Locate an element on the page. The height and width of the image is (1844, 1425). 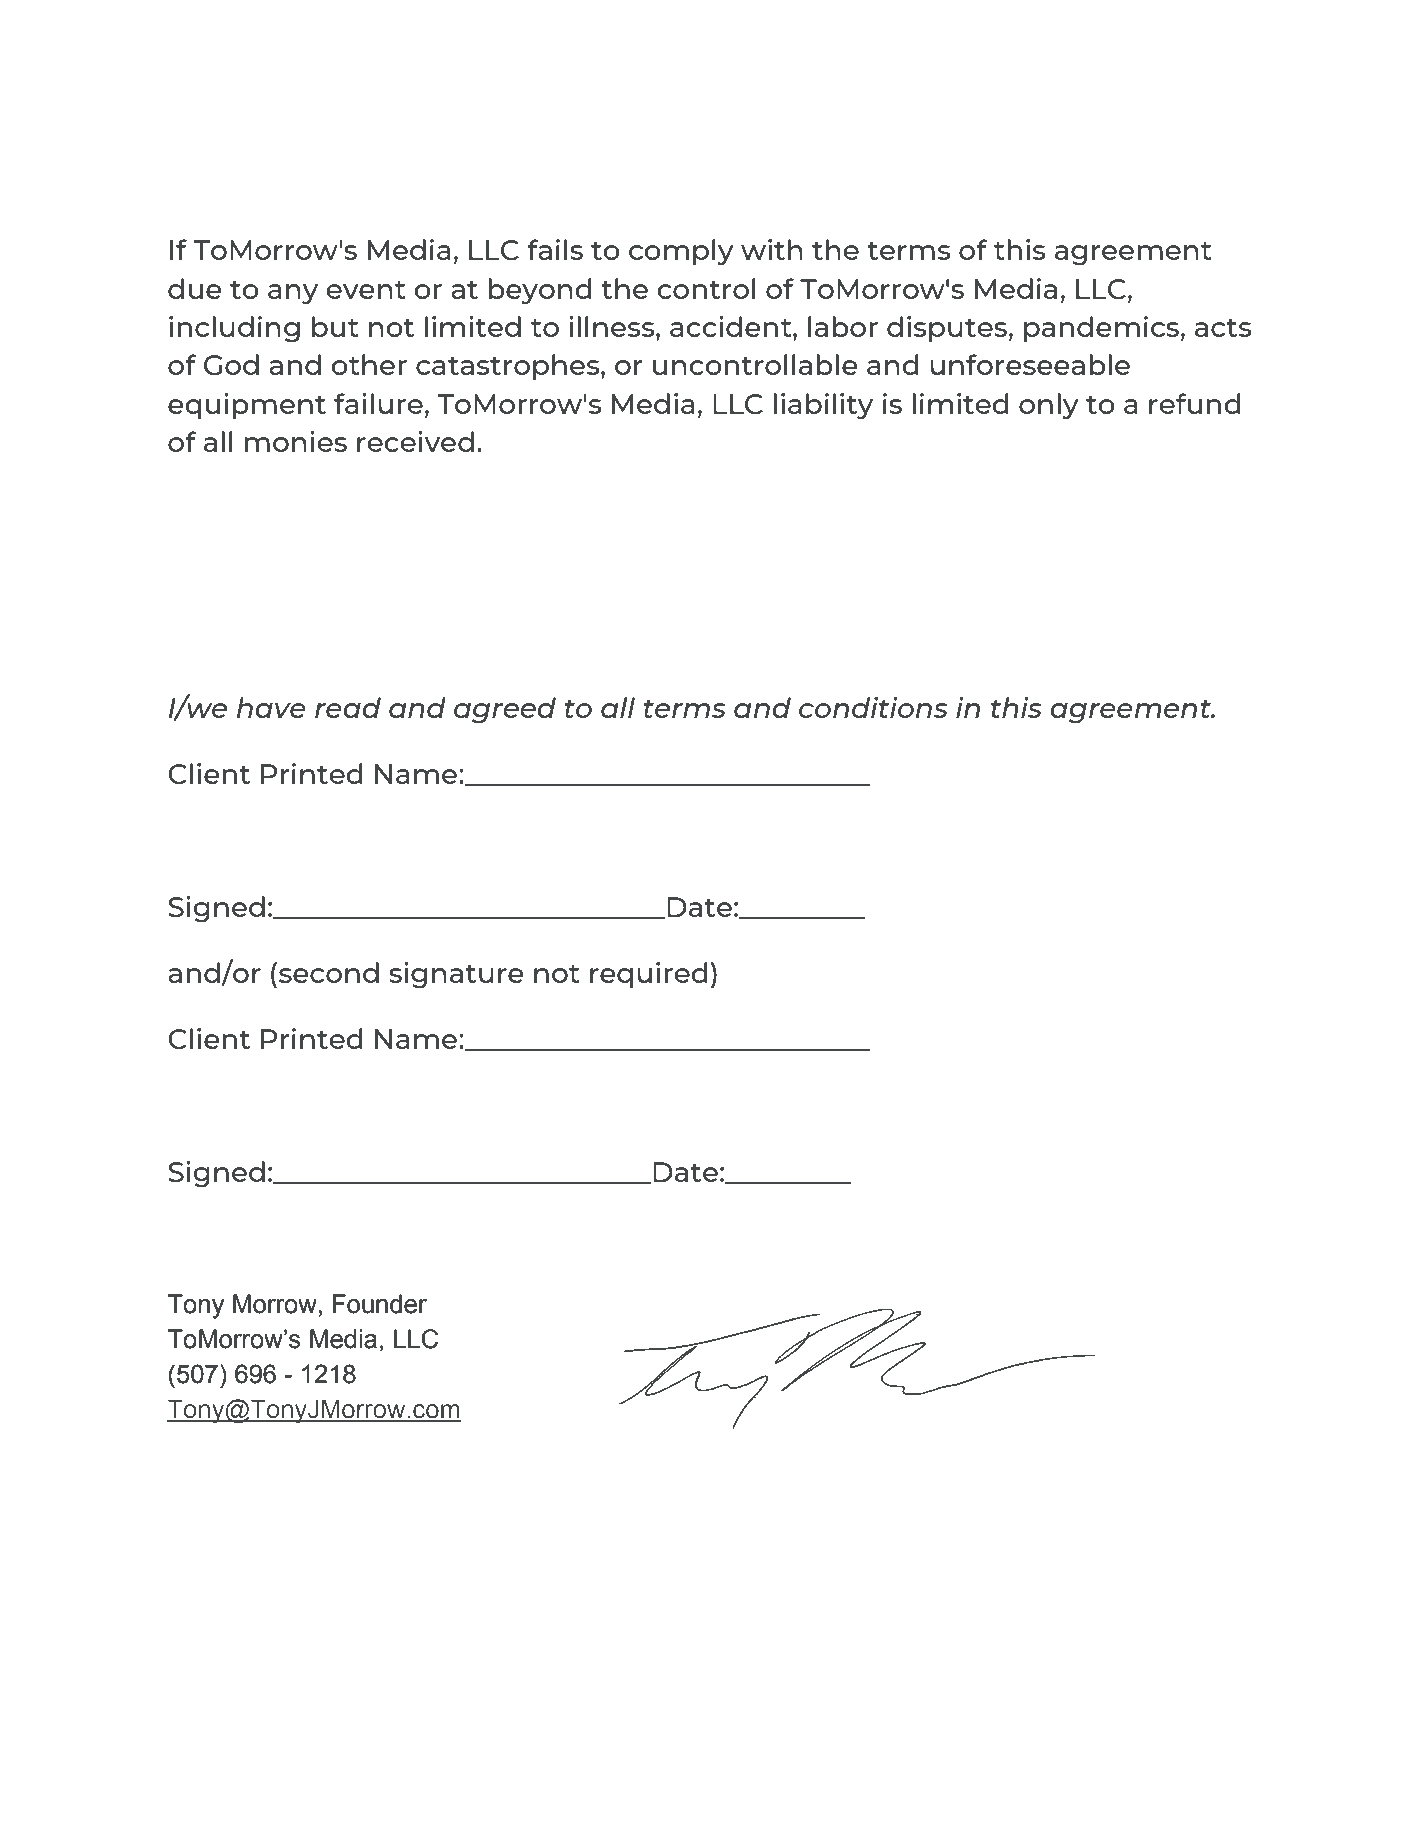
Founder is located at coordinates (380, 1304).
